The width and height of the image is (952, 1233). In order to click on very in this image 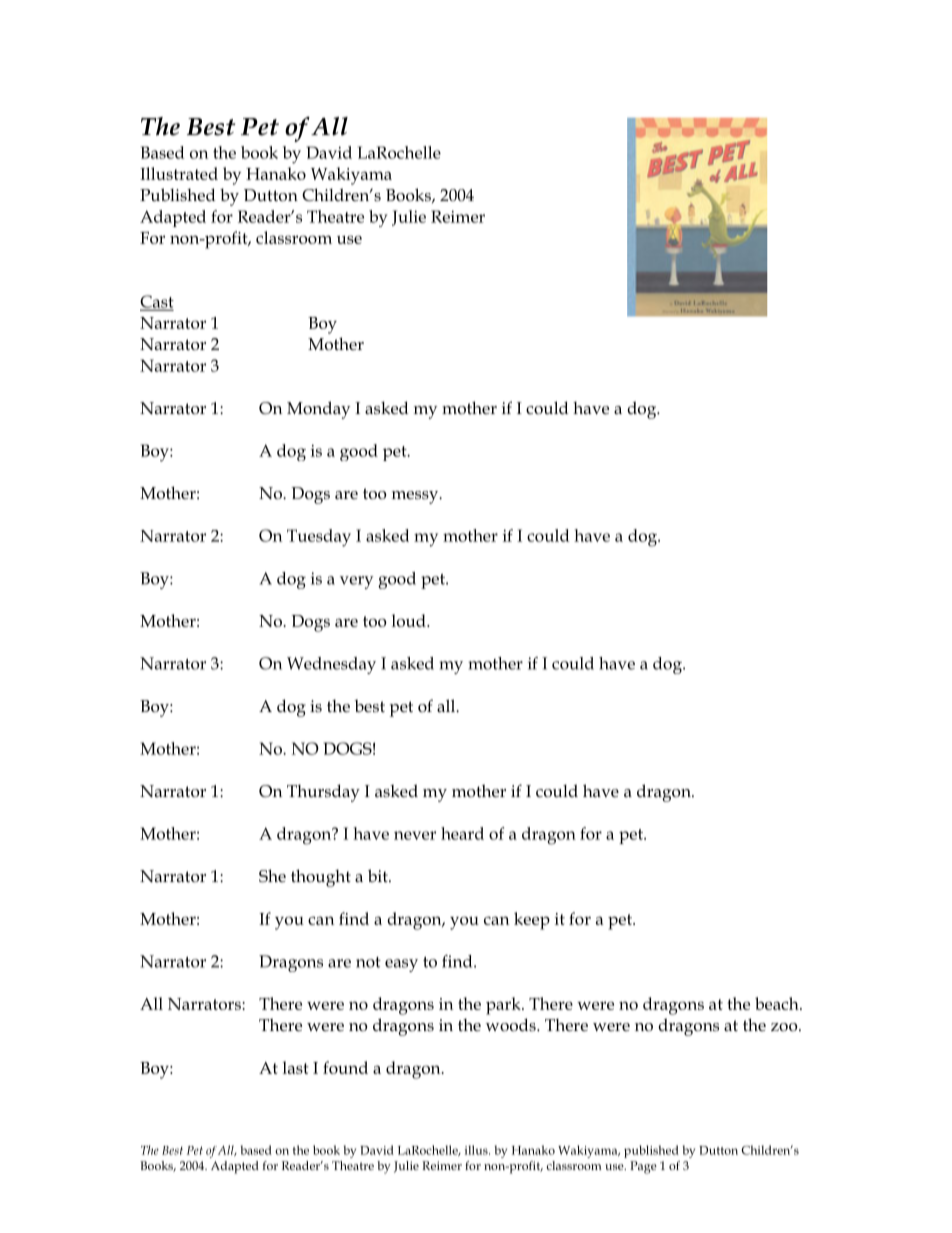, I will do `click(356, 582)`.
